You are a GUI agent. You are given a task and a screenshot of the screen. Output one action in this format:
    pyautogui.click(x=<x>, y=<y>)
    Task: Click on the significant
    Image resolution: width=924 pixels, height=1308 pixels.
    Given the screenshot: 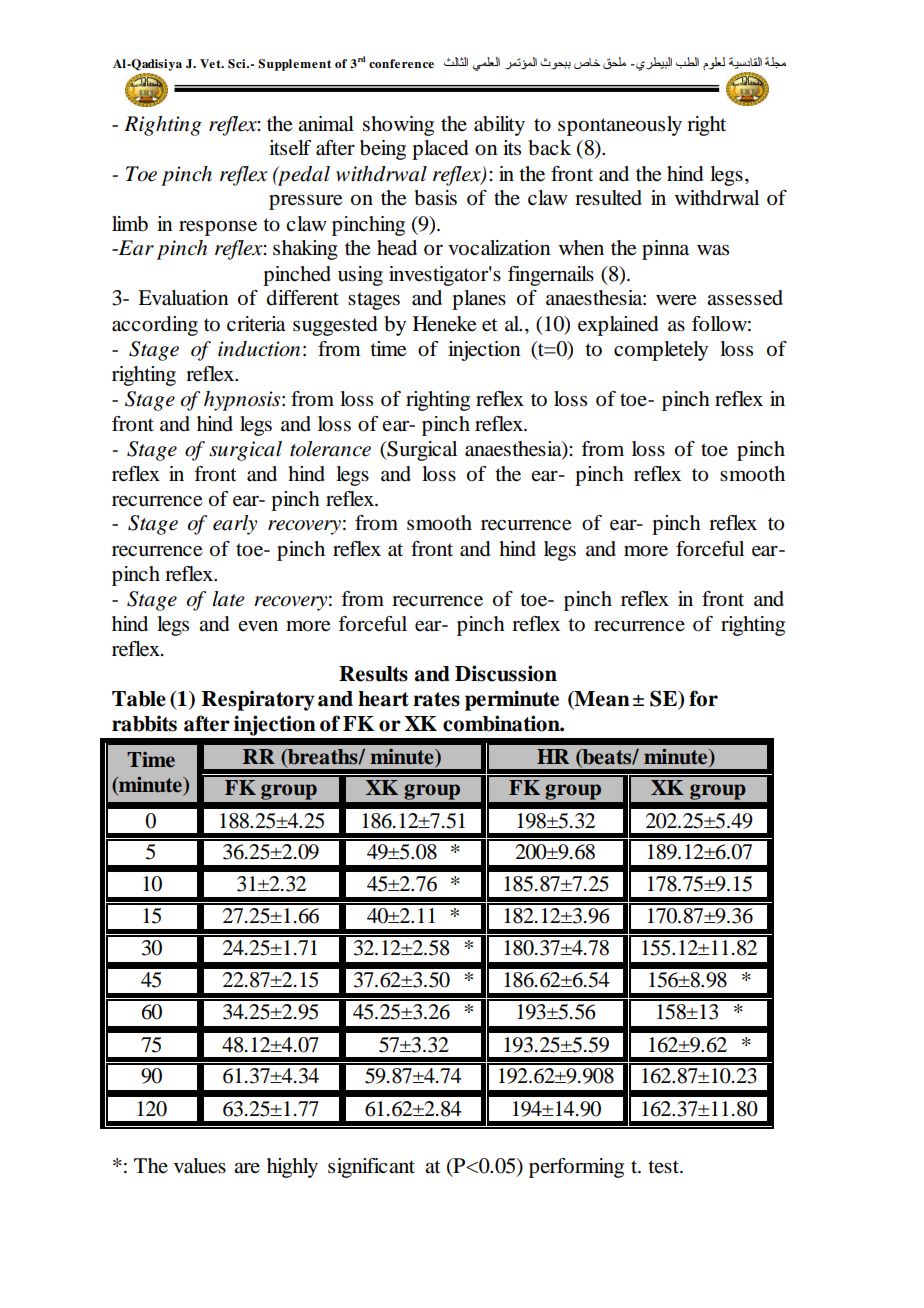 What is the action you would take?
    pyautogui.click(x=371, y=1168)
